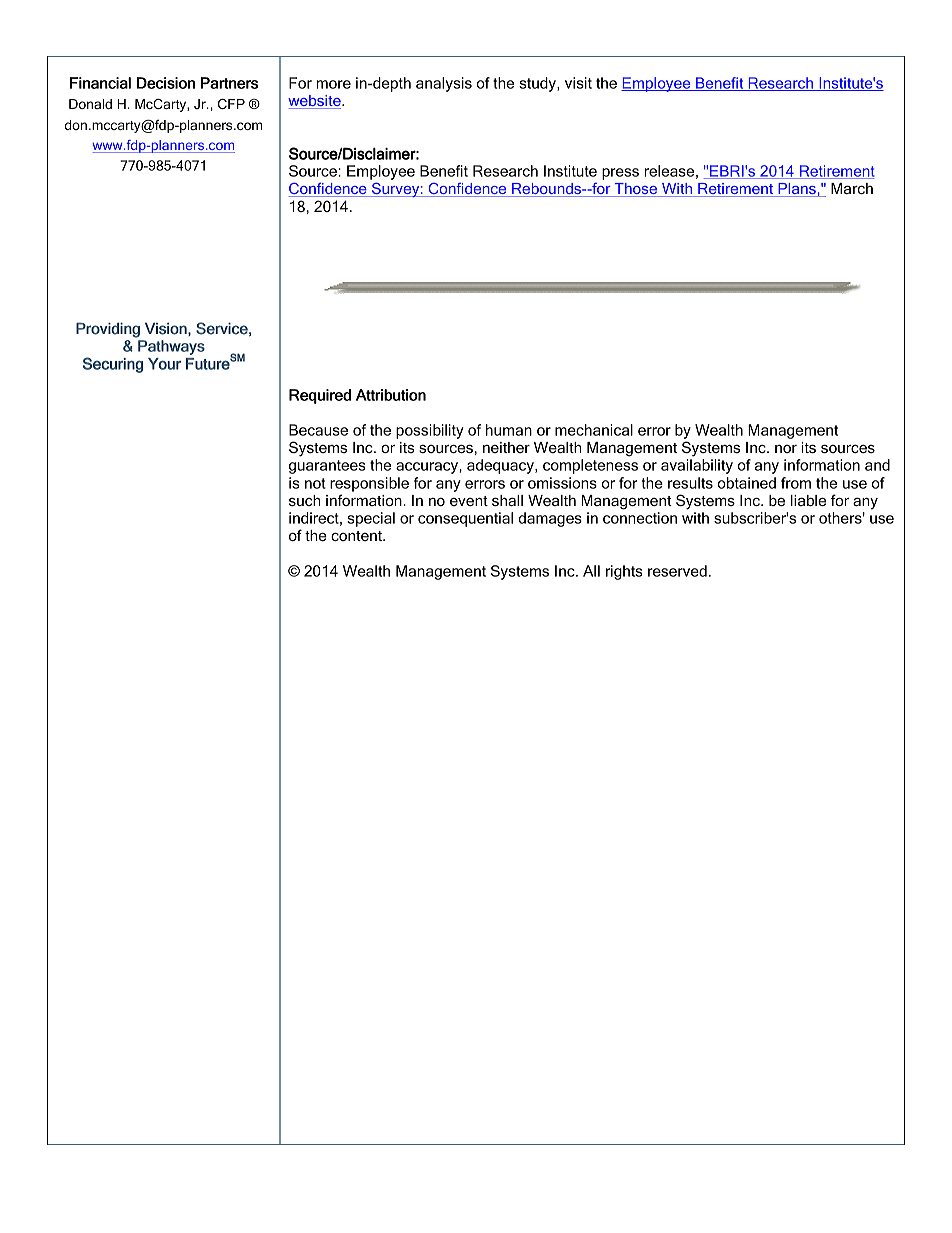 The image size is (952, 1233). Describe the element at coordinates (231, 104) in the screenshot. I see `CFP` at that location.
